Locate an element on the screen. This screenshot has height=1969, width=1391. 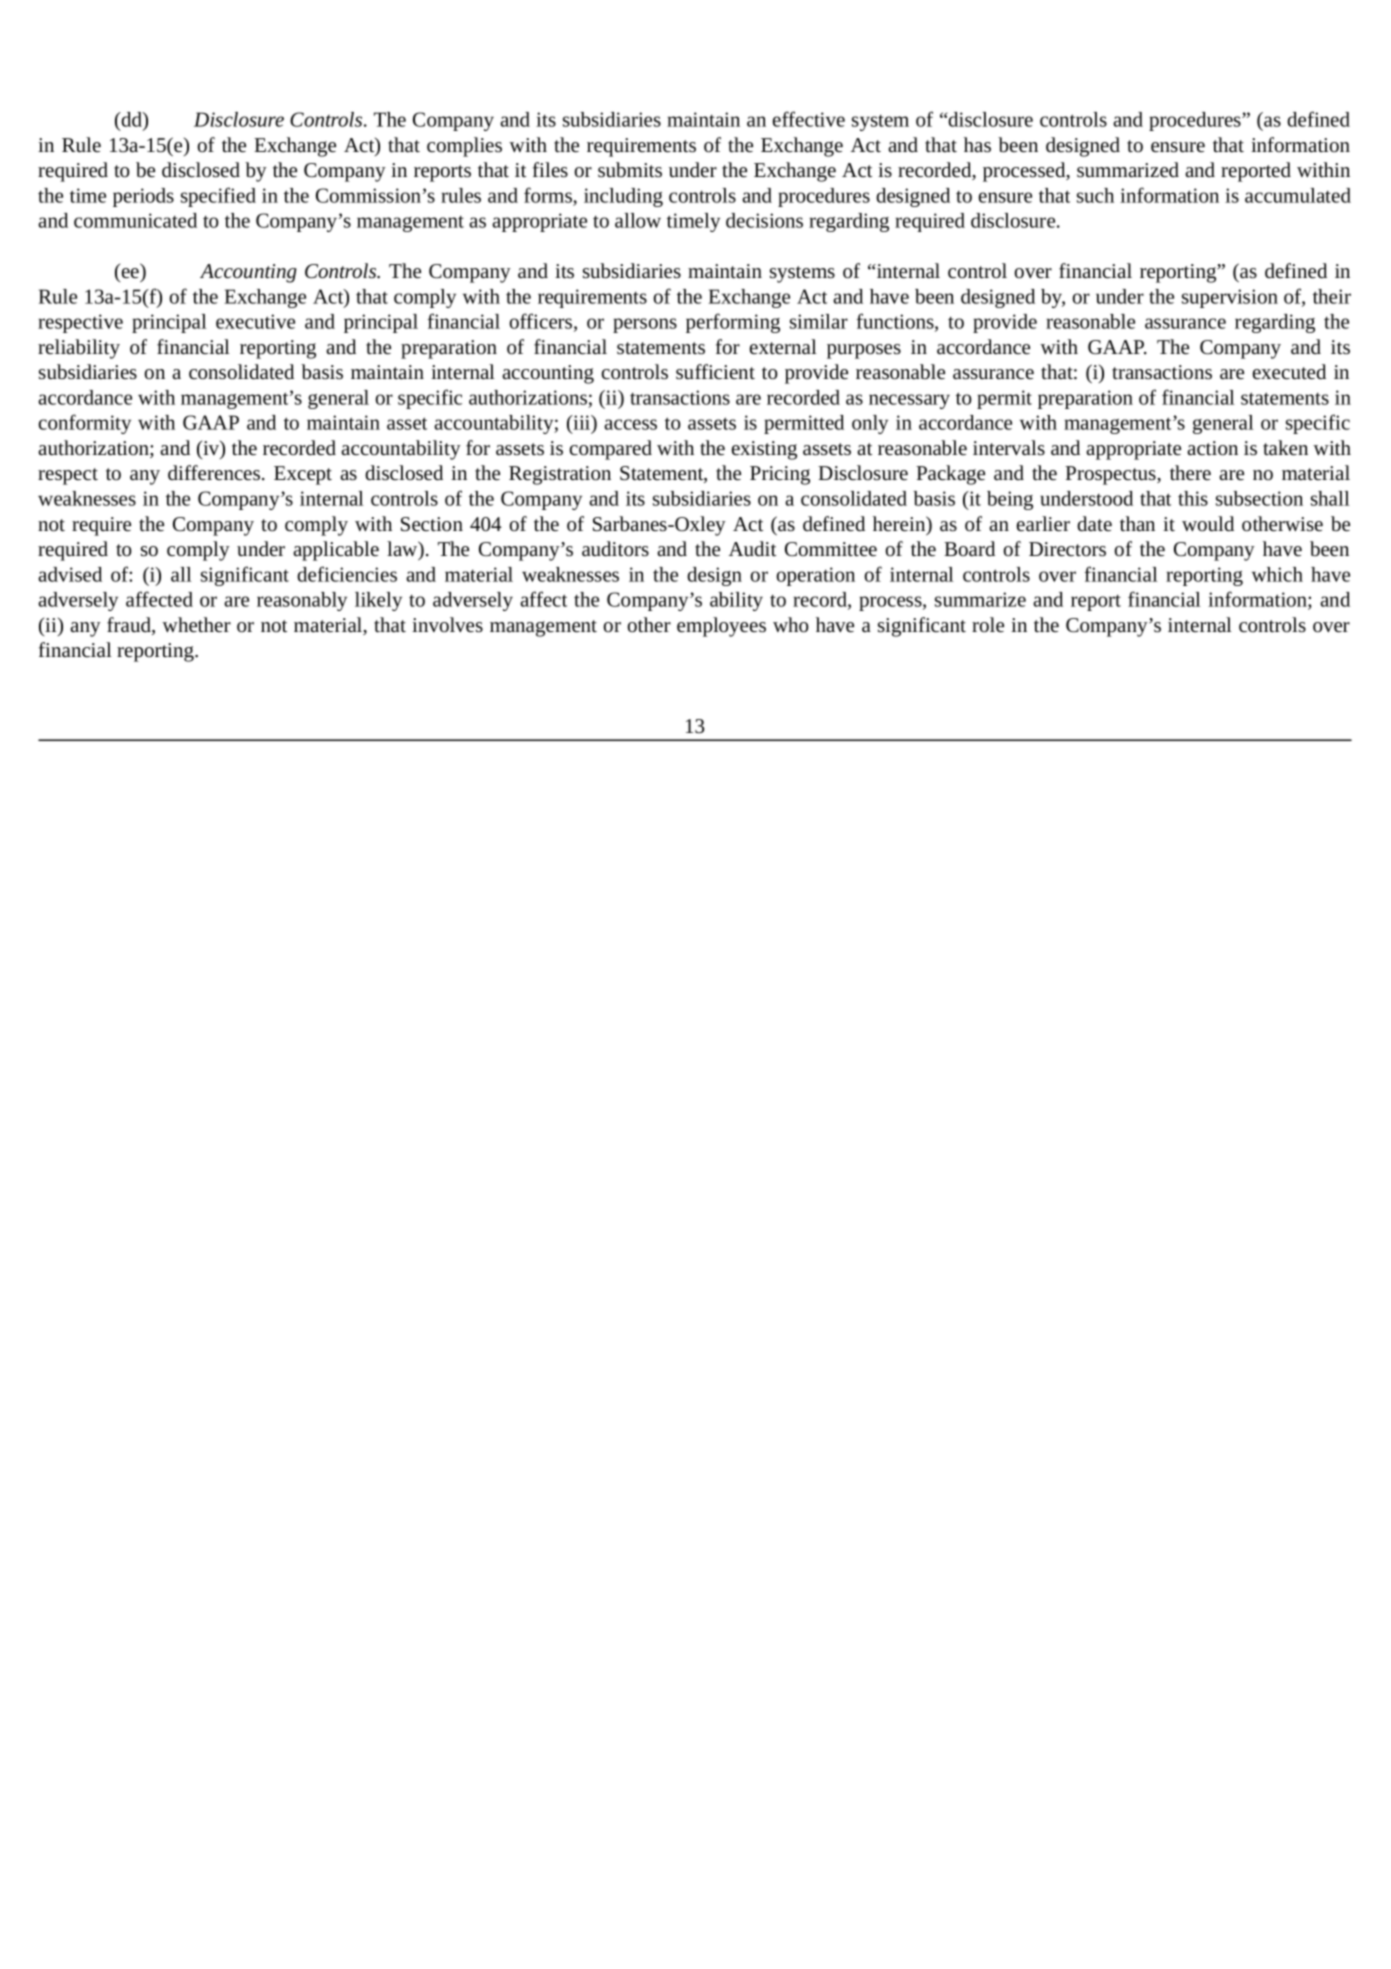
effective is located at coordinates (809, 119).
